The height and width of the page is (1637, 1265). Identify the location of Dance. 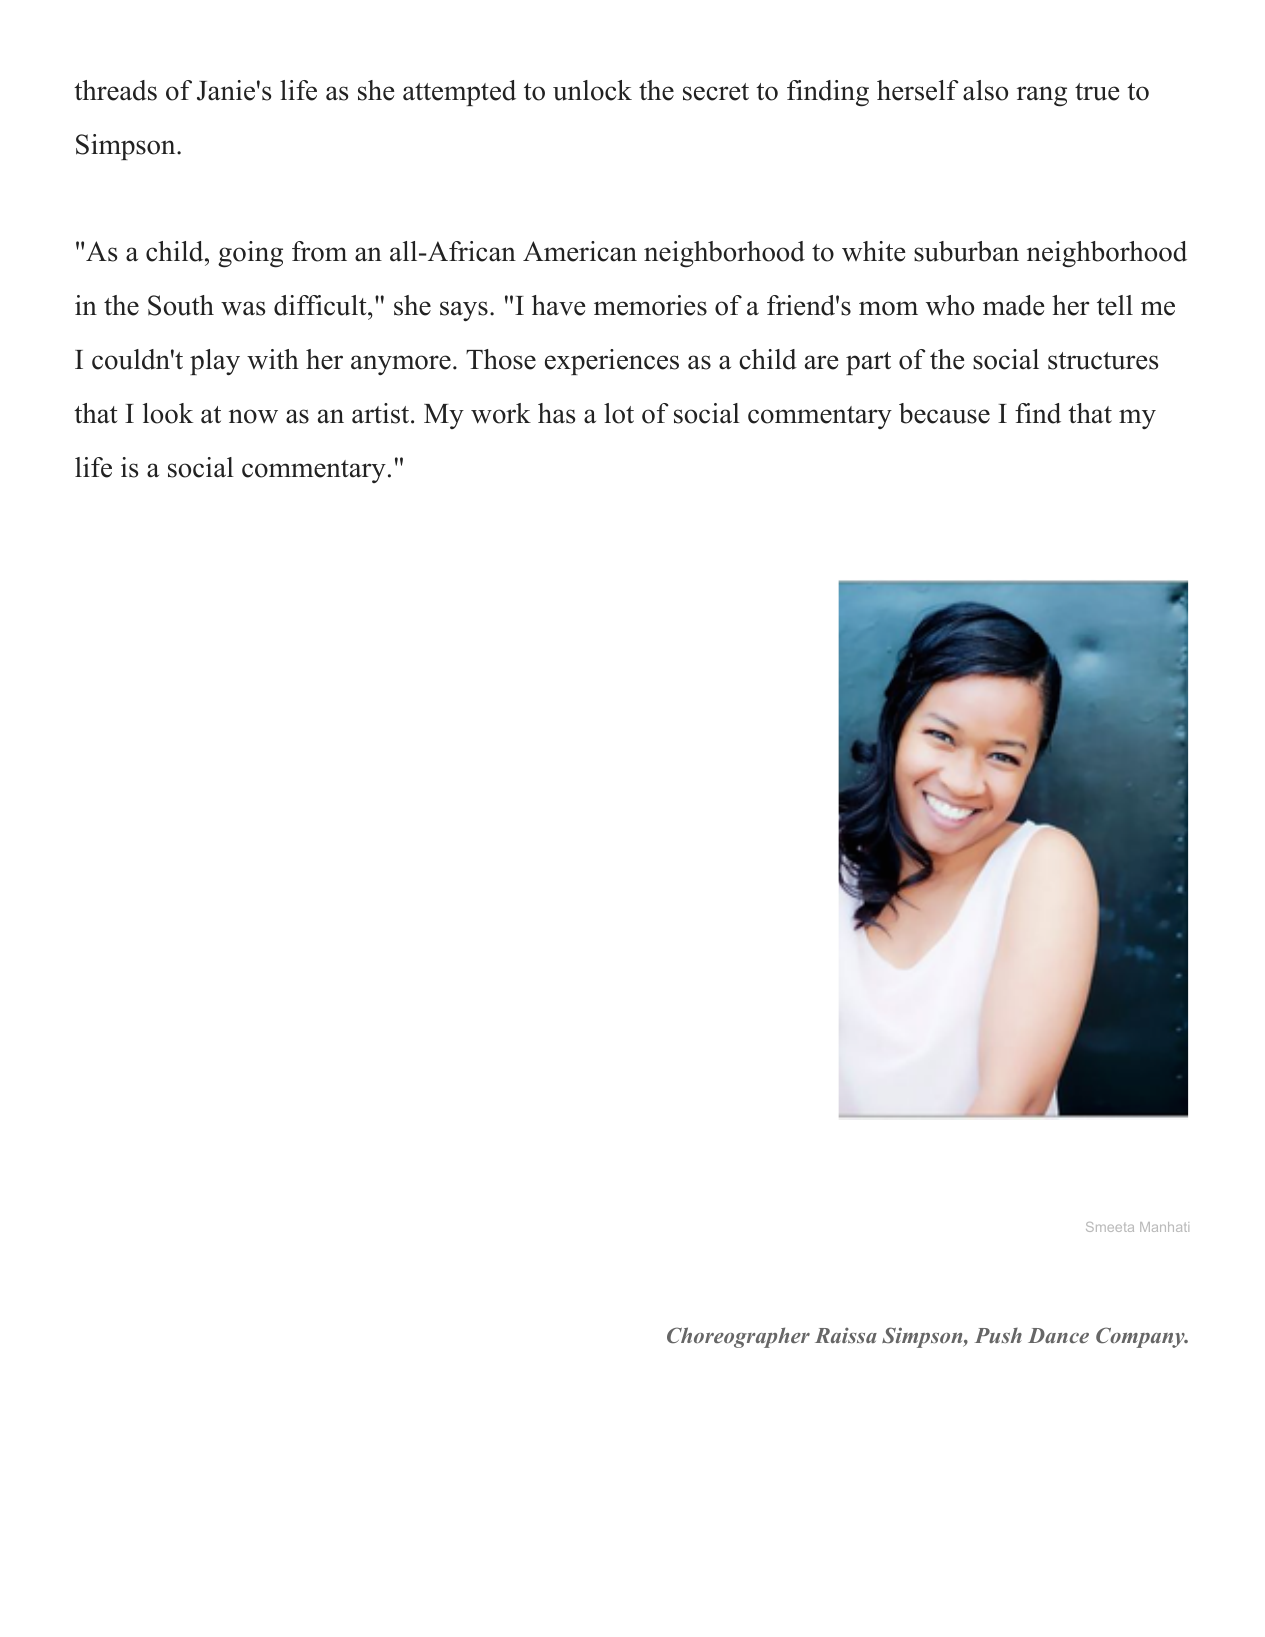
(1058, 1335).
